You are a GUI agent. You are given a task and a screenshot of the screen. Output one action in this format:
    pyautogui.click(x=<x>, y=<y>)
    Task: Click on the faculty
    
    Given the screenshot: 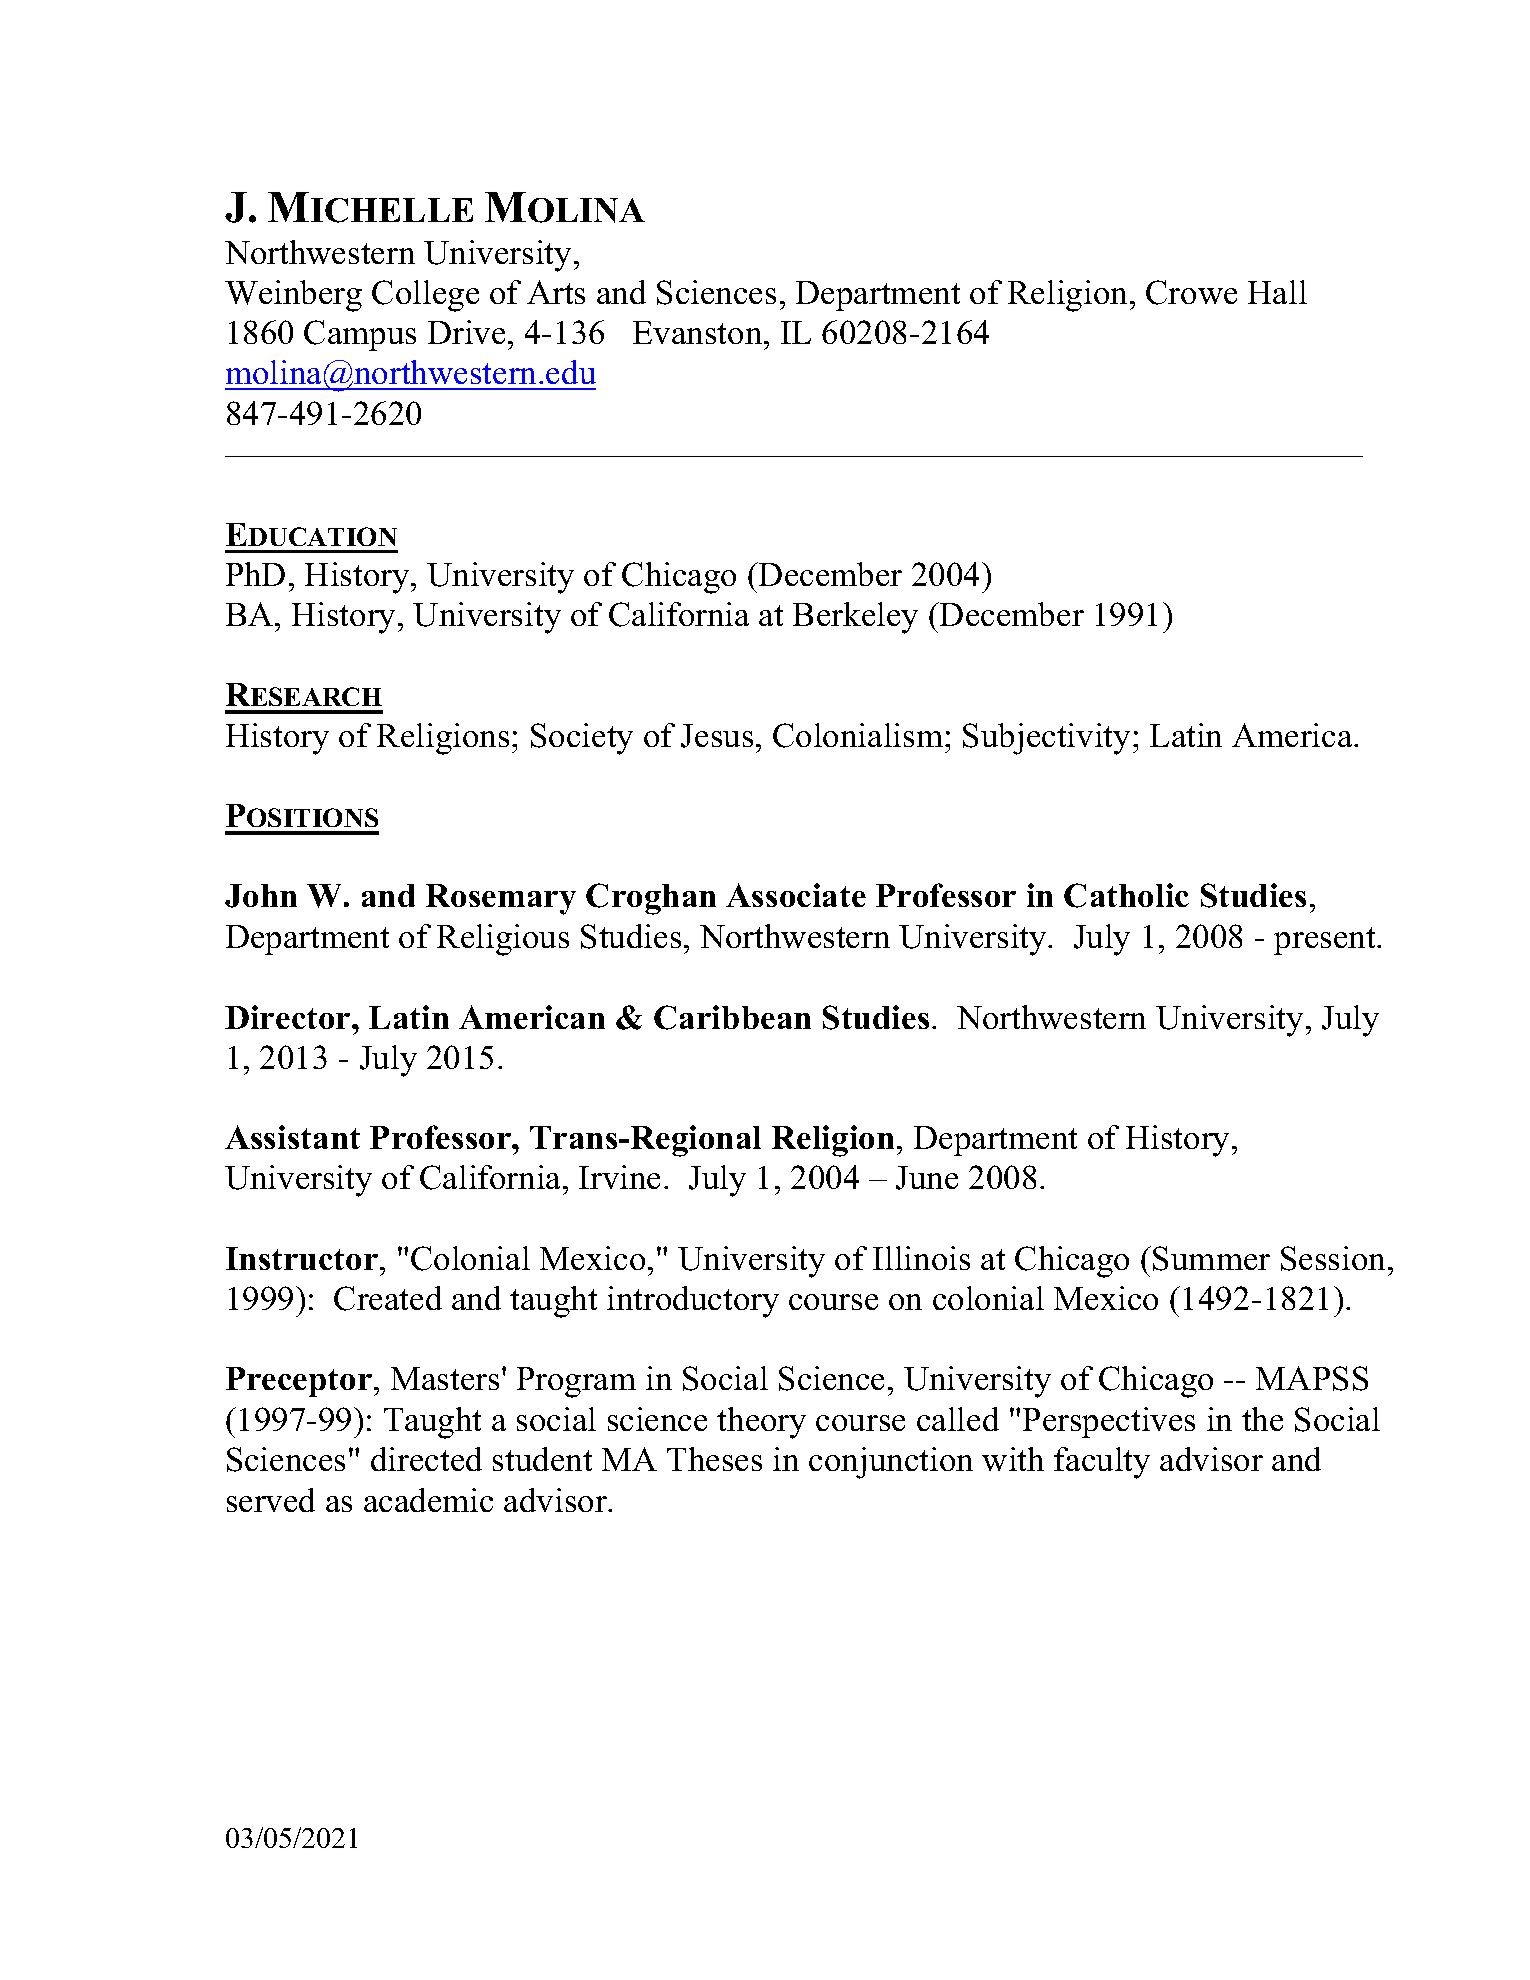 What is the action you would take?
    pyautogui.click(x=1102, y=1463)
